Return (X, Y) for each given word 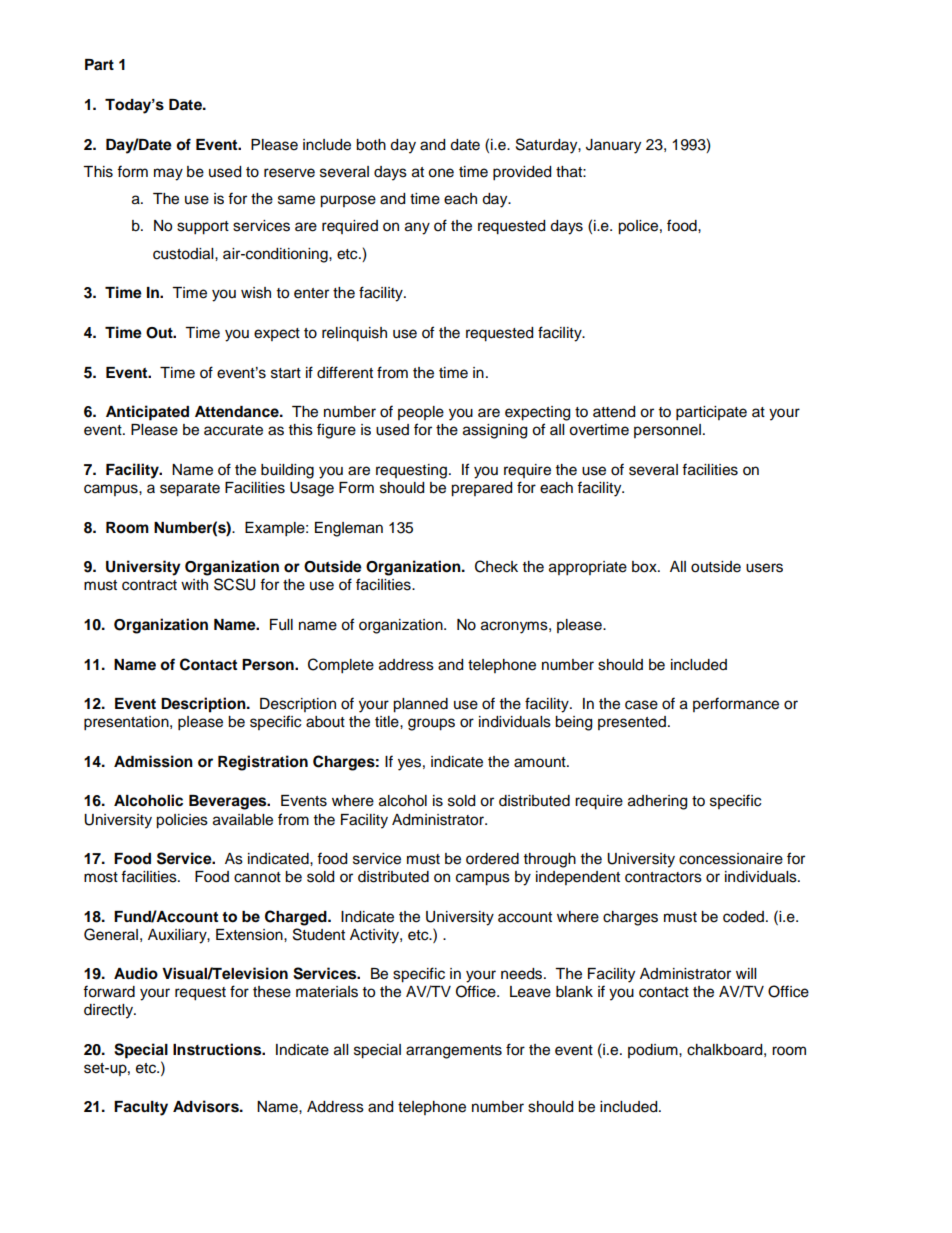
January (613, 146)
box (645, 567)
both (371, 145)
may (168, 174)
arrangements (454, 1052)
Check (496, 566)
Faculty (141, 1108)
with (194, 584)
